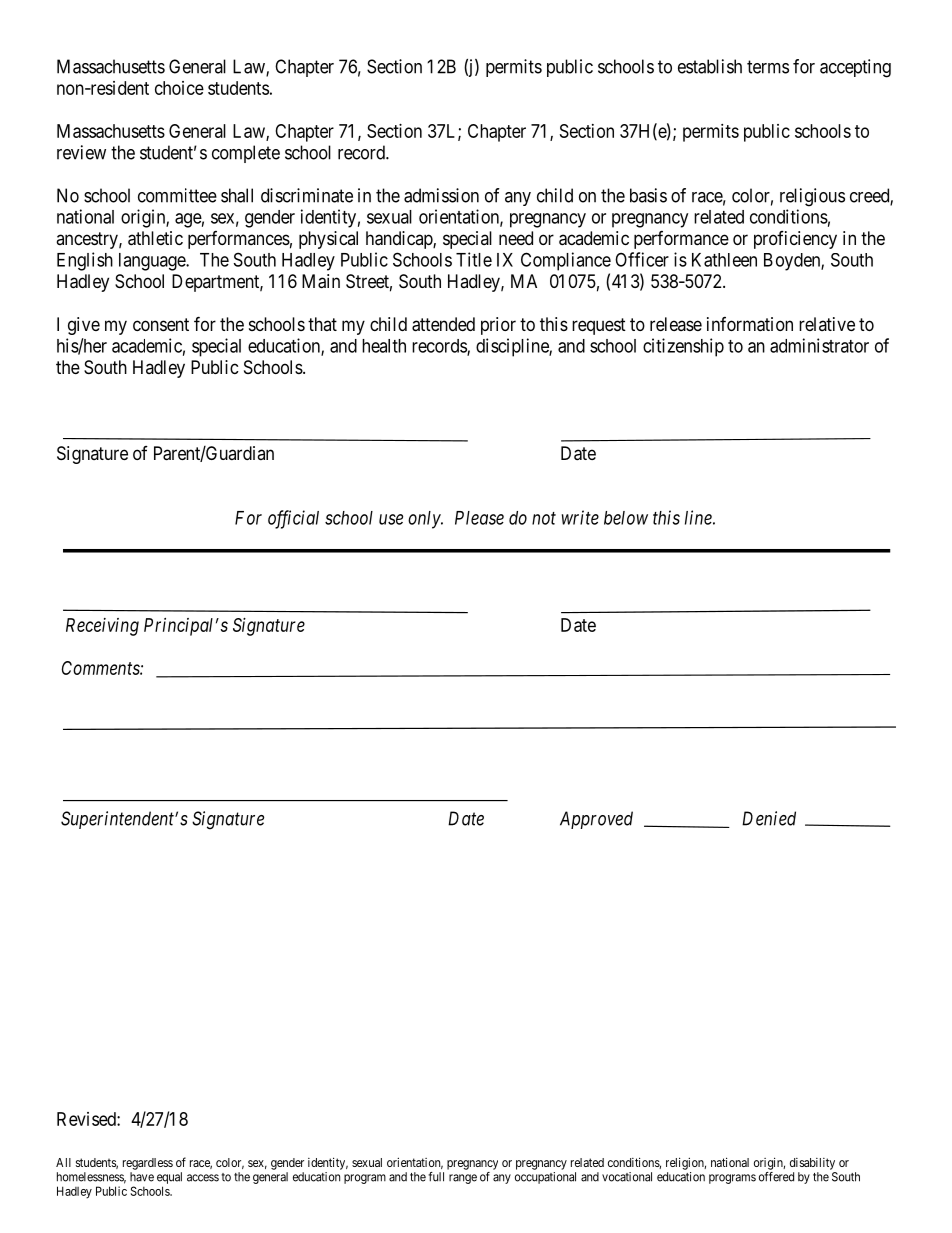 This image has height=1233, width=952. What do you see at coordinates (769, 818) in the image?
I see `Denied` at bounding box center [769, 818].
